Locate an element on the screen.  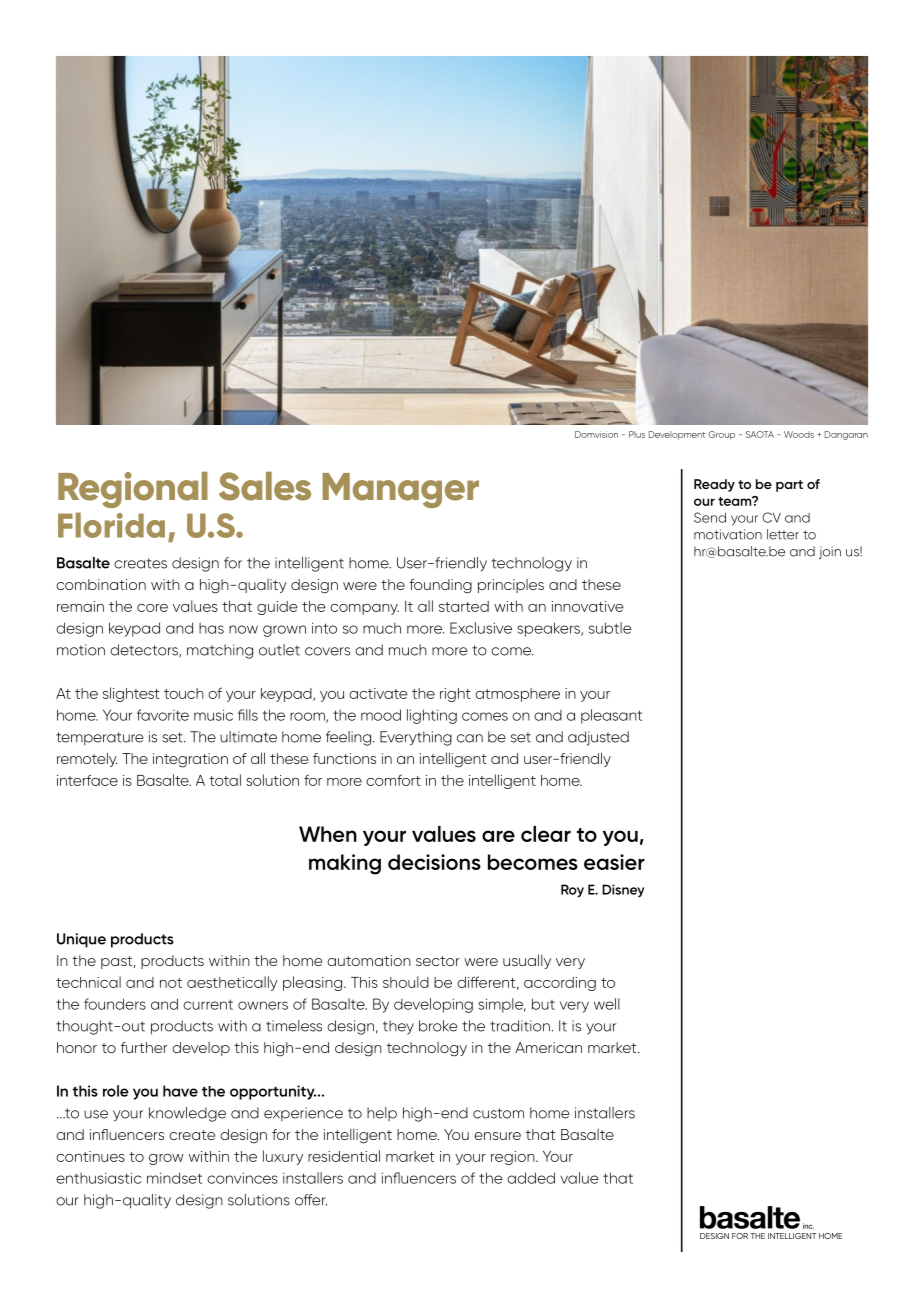
Manager is located at coordinates (400, 490).
